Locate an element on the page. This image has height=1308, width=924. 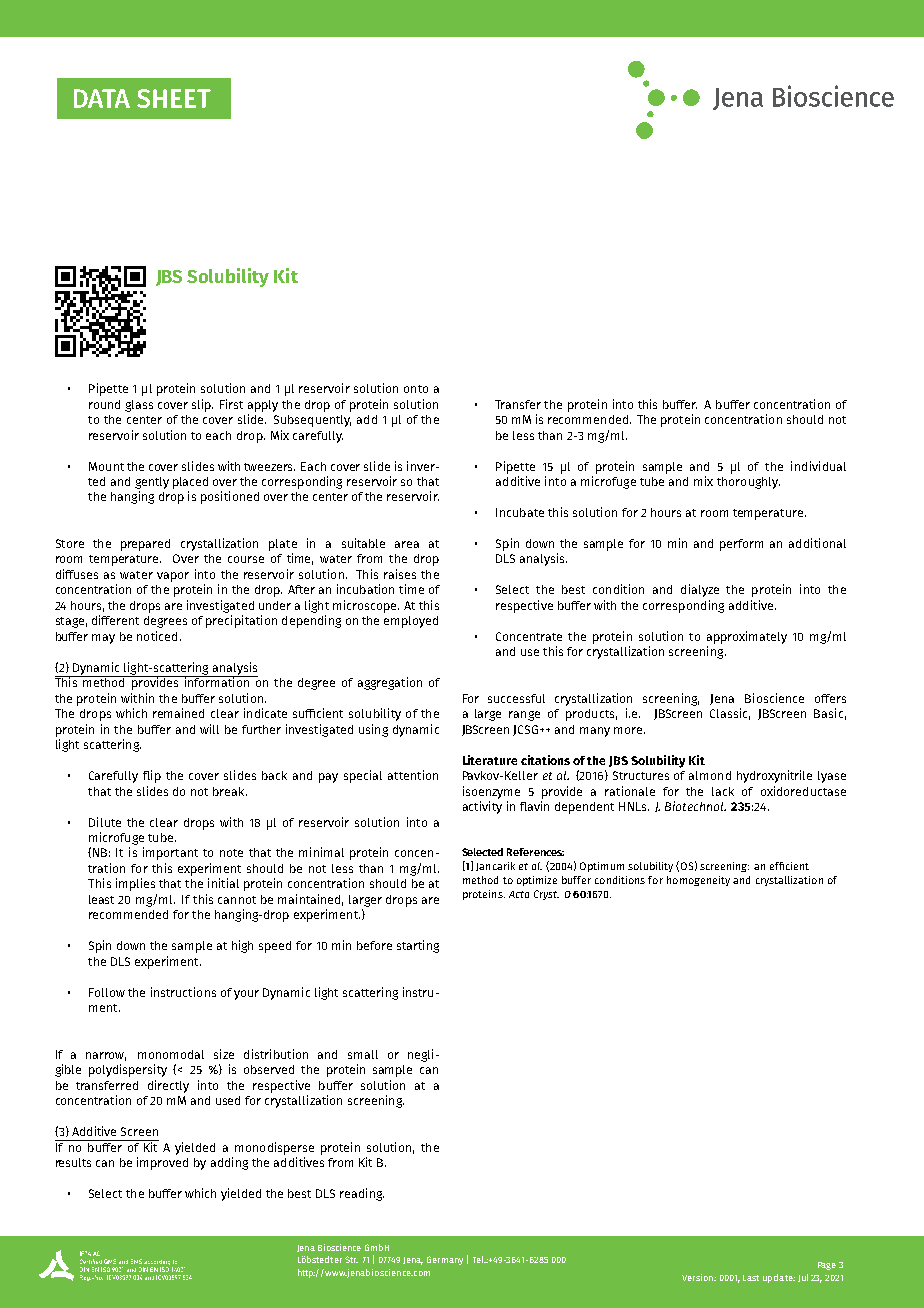
Follow is located at coordinates (107, 992).
